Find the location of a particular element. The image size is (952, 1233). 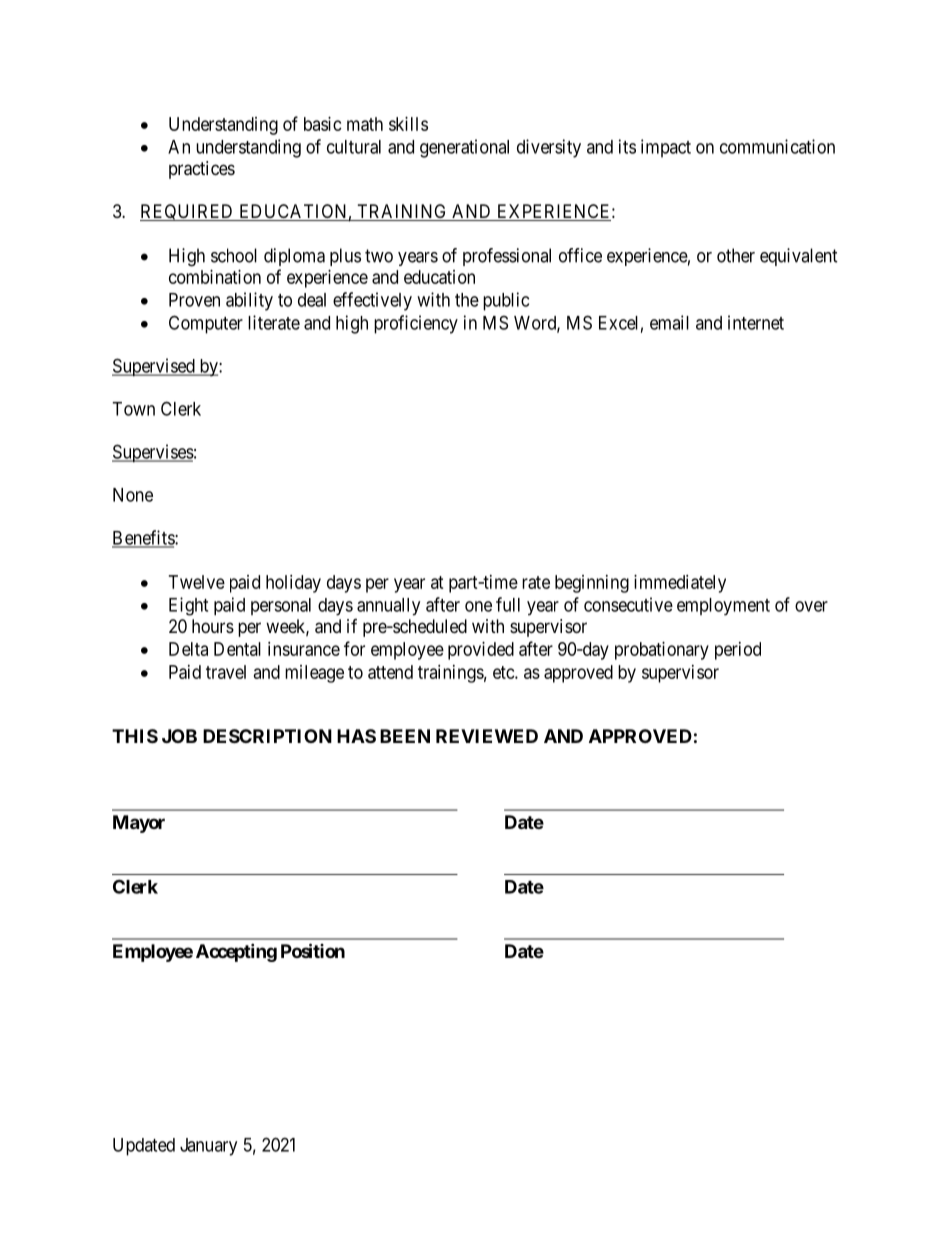

practices is located at coordinates (202, 170).
